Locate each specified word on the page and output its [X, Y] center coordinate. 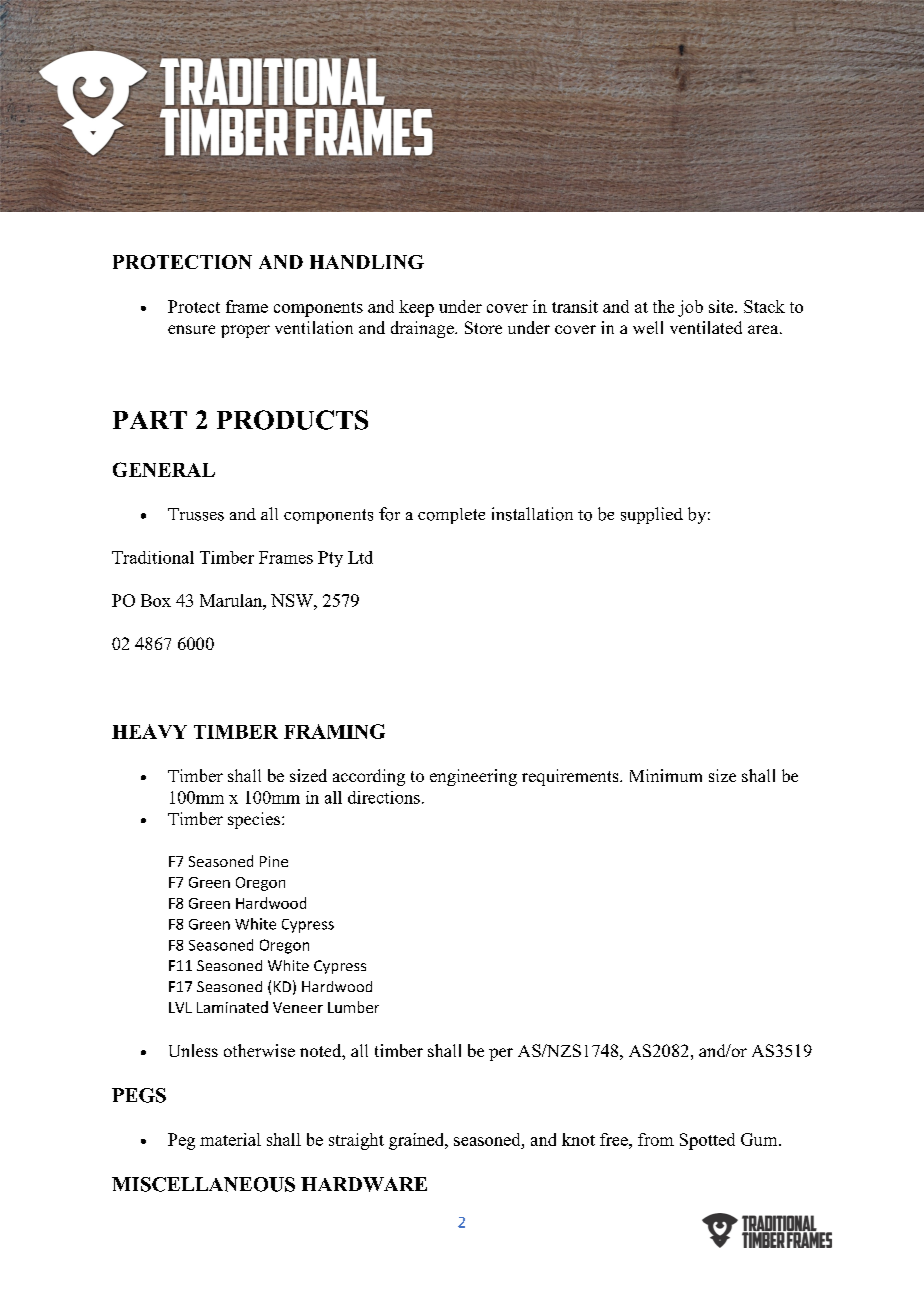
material [230, 1139]
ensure [191, 329]
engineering [473, 777]
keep [416, 308]
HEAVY [149, 731]
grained [418, 1141]
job [690, 308]
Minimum [666, 775]
